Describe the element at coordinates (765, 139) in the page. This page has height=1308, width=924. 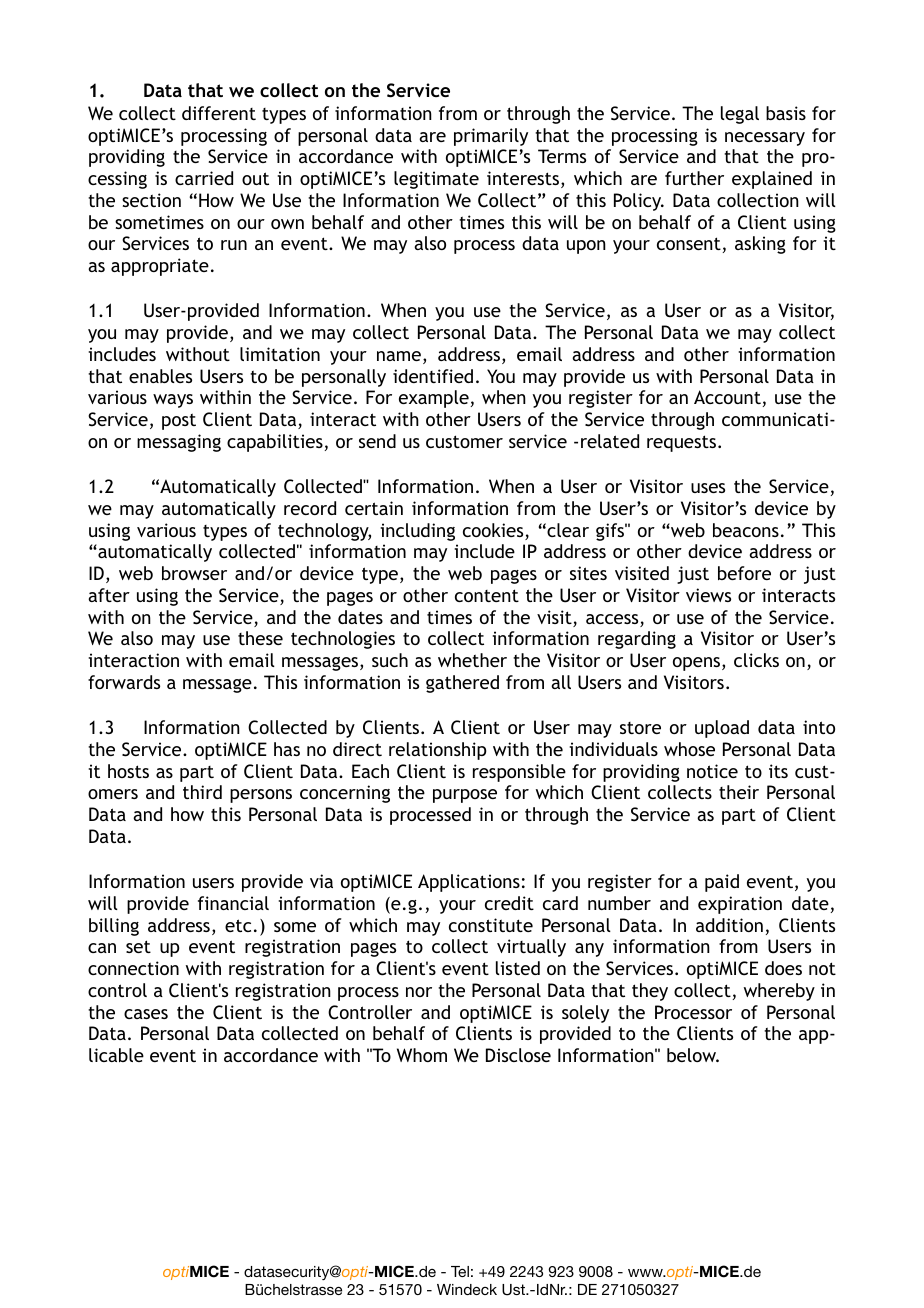
I see `necessary` at that location.
